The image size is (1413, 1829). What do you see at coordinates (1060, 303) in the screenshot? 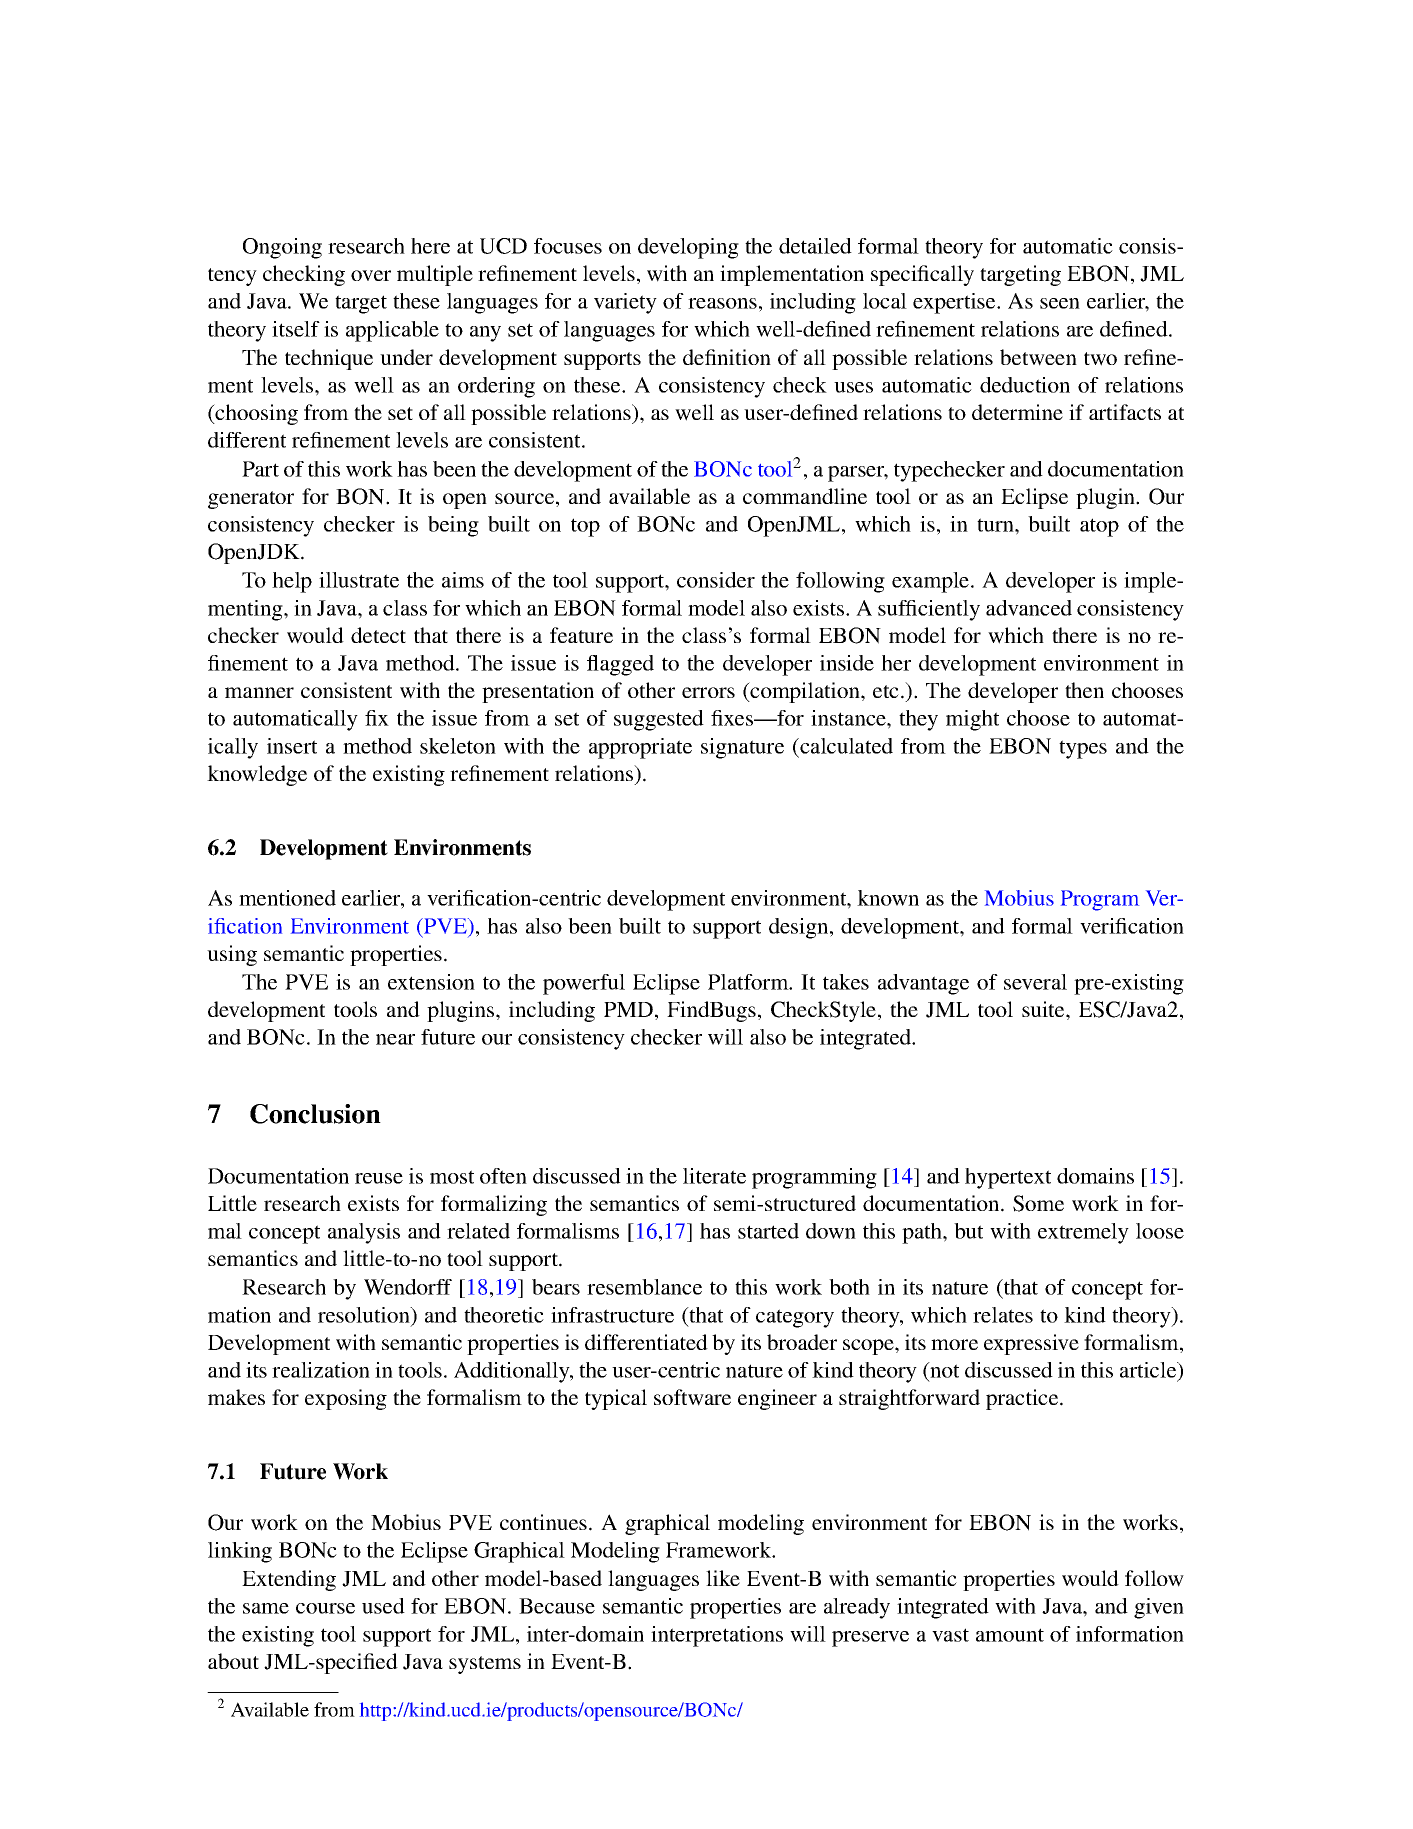
I see `seen` at bounding box center [1060, 303].
